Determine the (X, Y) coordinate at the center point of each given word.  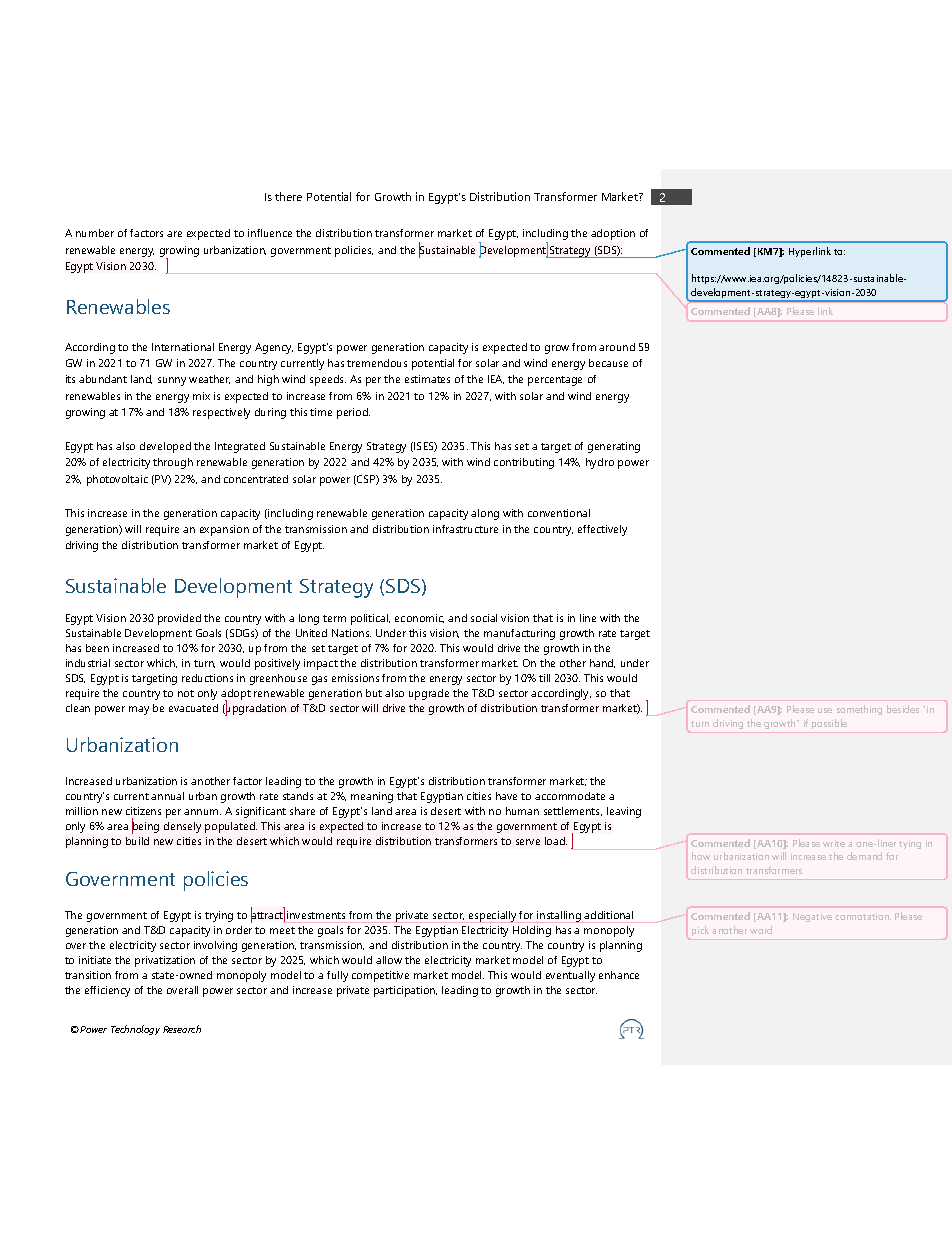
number (95, 233)
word (761, 930)
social (484, 618)
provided (179, 619)
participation (405, 991)
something (859, 710)
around (617, 347)
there (288, 196)
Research (182, 1029)
